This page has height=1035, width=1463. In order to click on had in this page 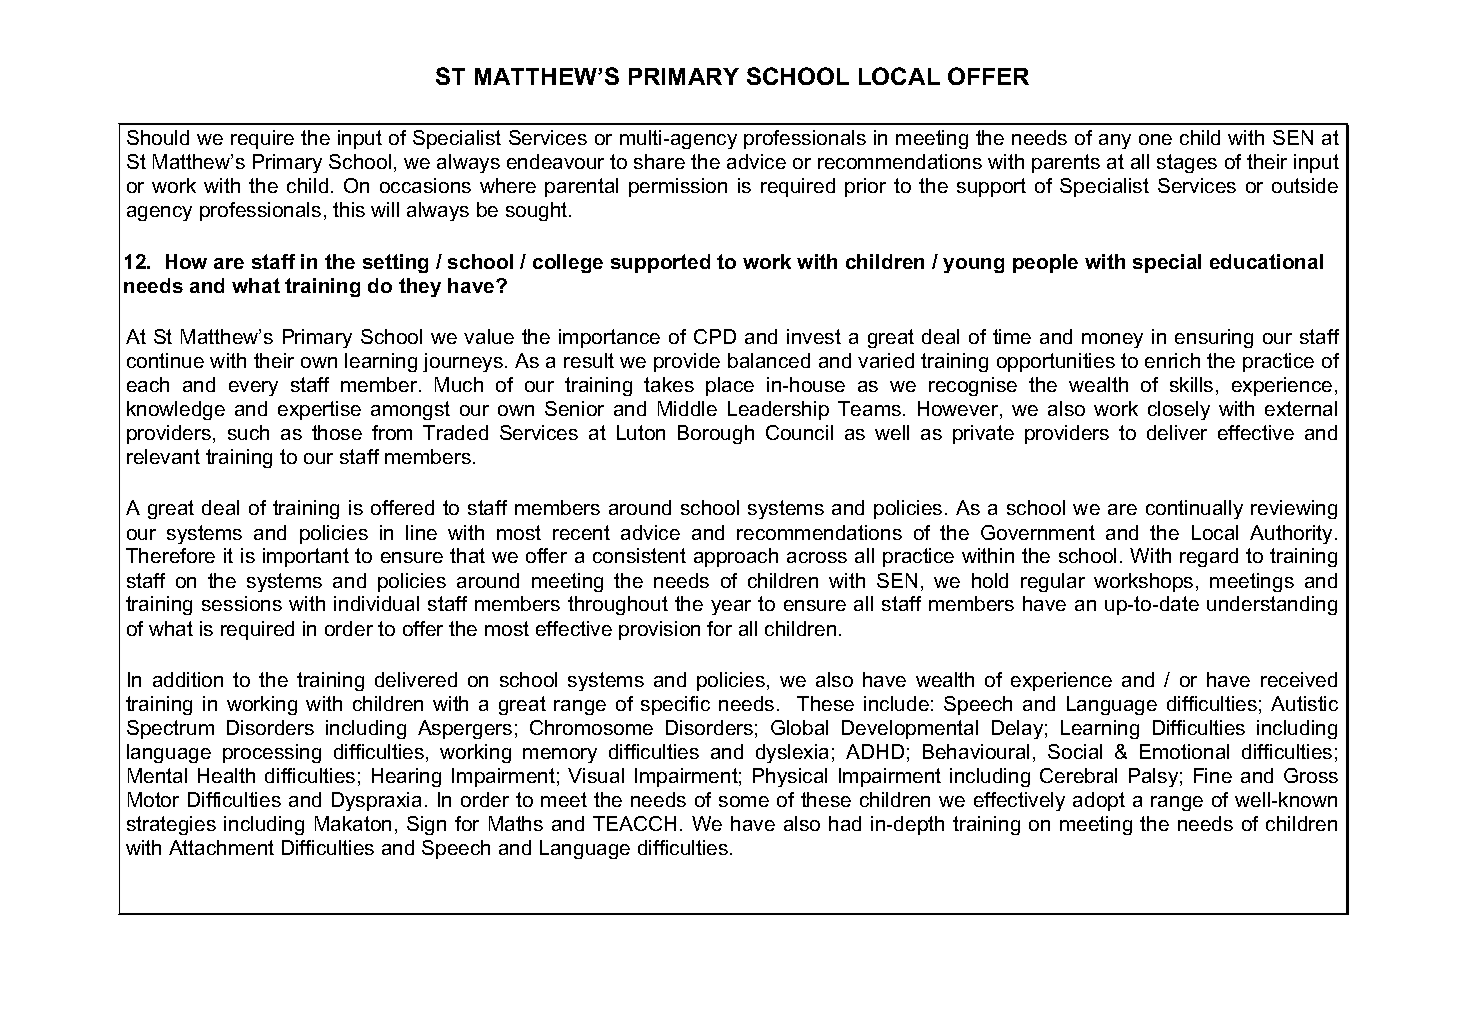, I will do `click(845, 823)`.
